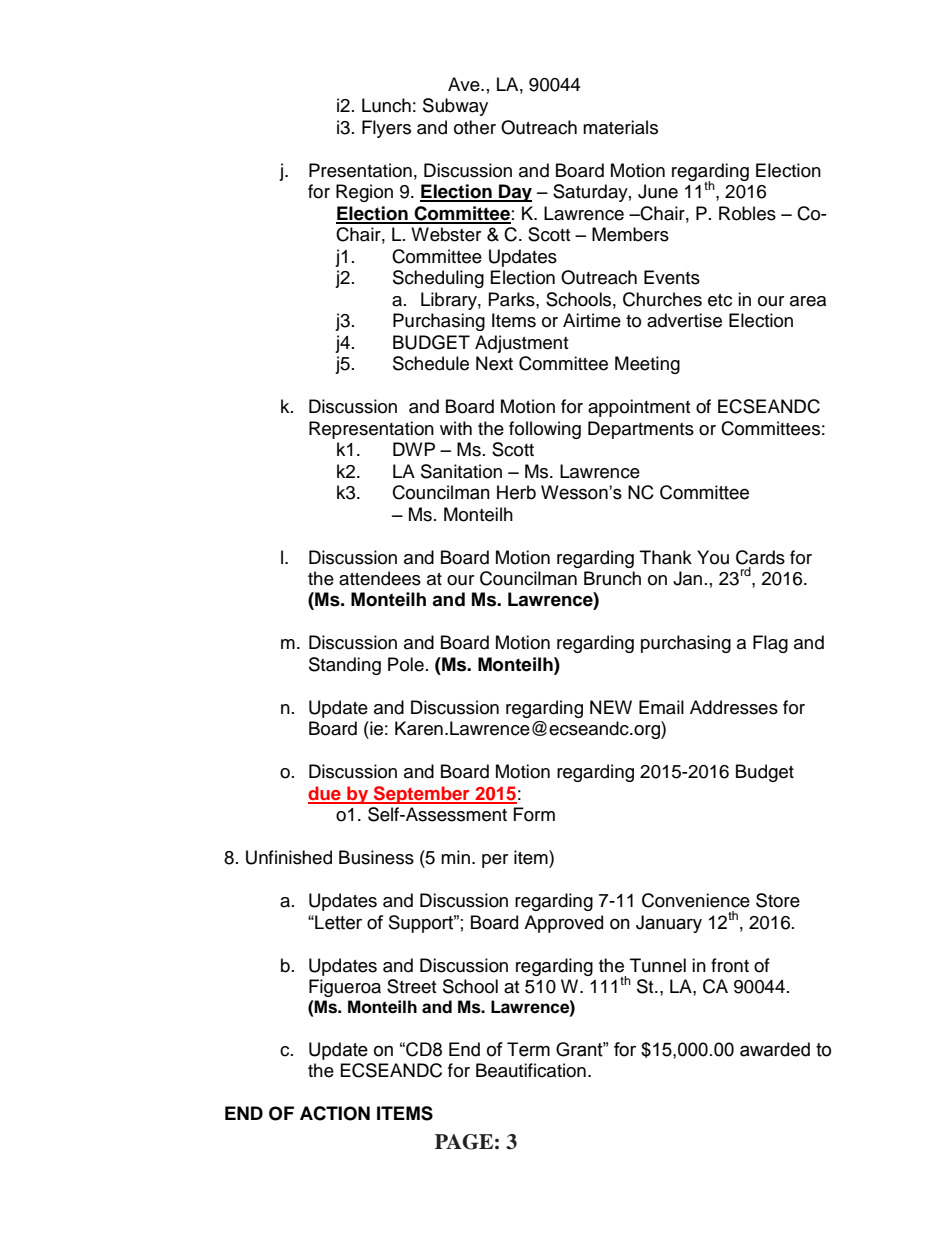  Describe the element at coordinates (335, 1113) in the screenshot. I see `ACTION` at that location.
